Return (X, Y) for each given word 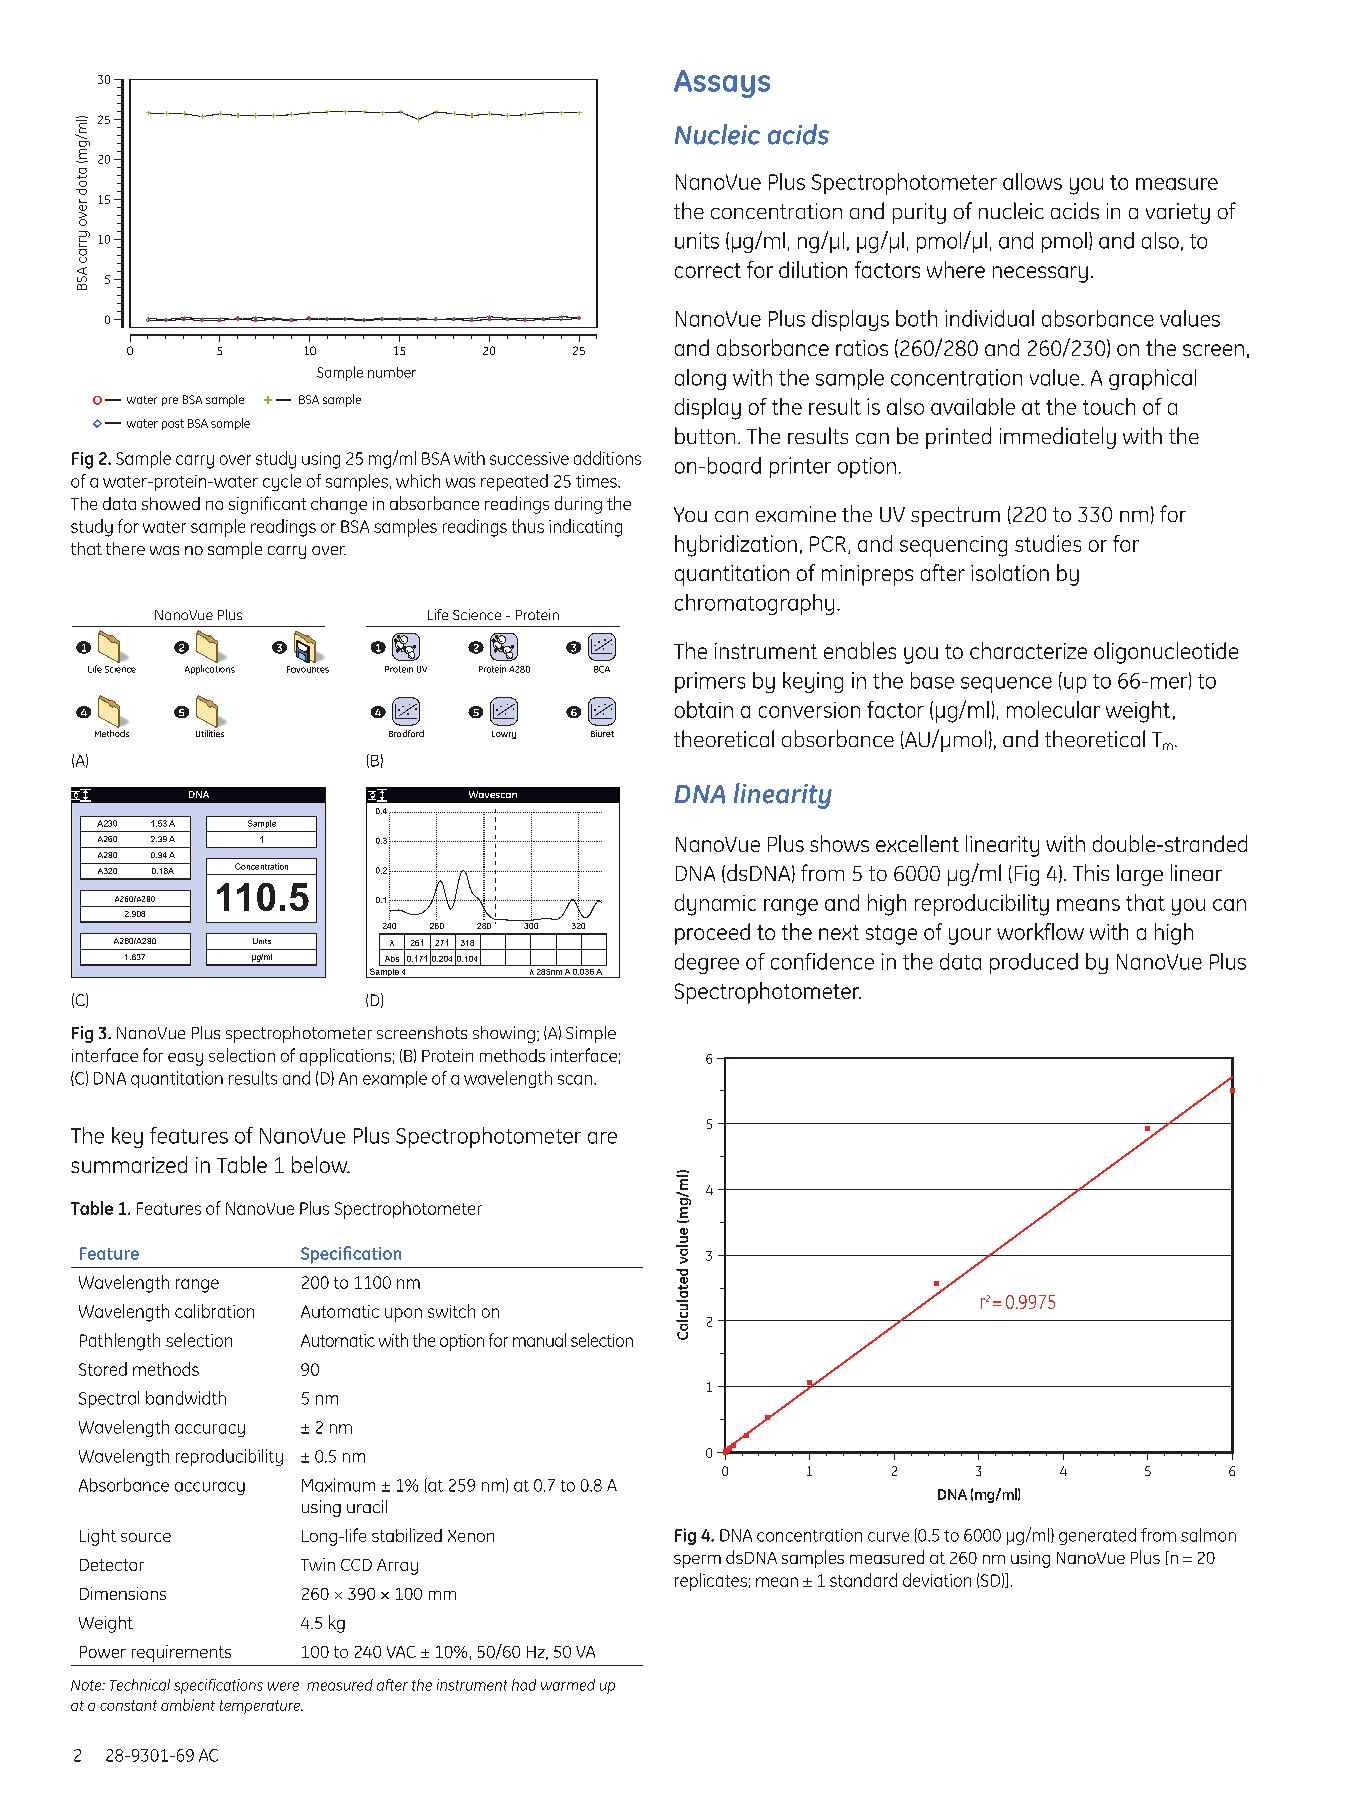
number (392, 372)
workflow (1040, 931)
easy (185, 1059)
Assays (722, 84)
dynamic (715, 905)
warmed (568, 1685)
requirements (181, 1653)
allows (1032, 181)
